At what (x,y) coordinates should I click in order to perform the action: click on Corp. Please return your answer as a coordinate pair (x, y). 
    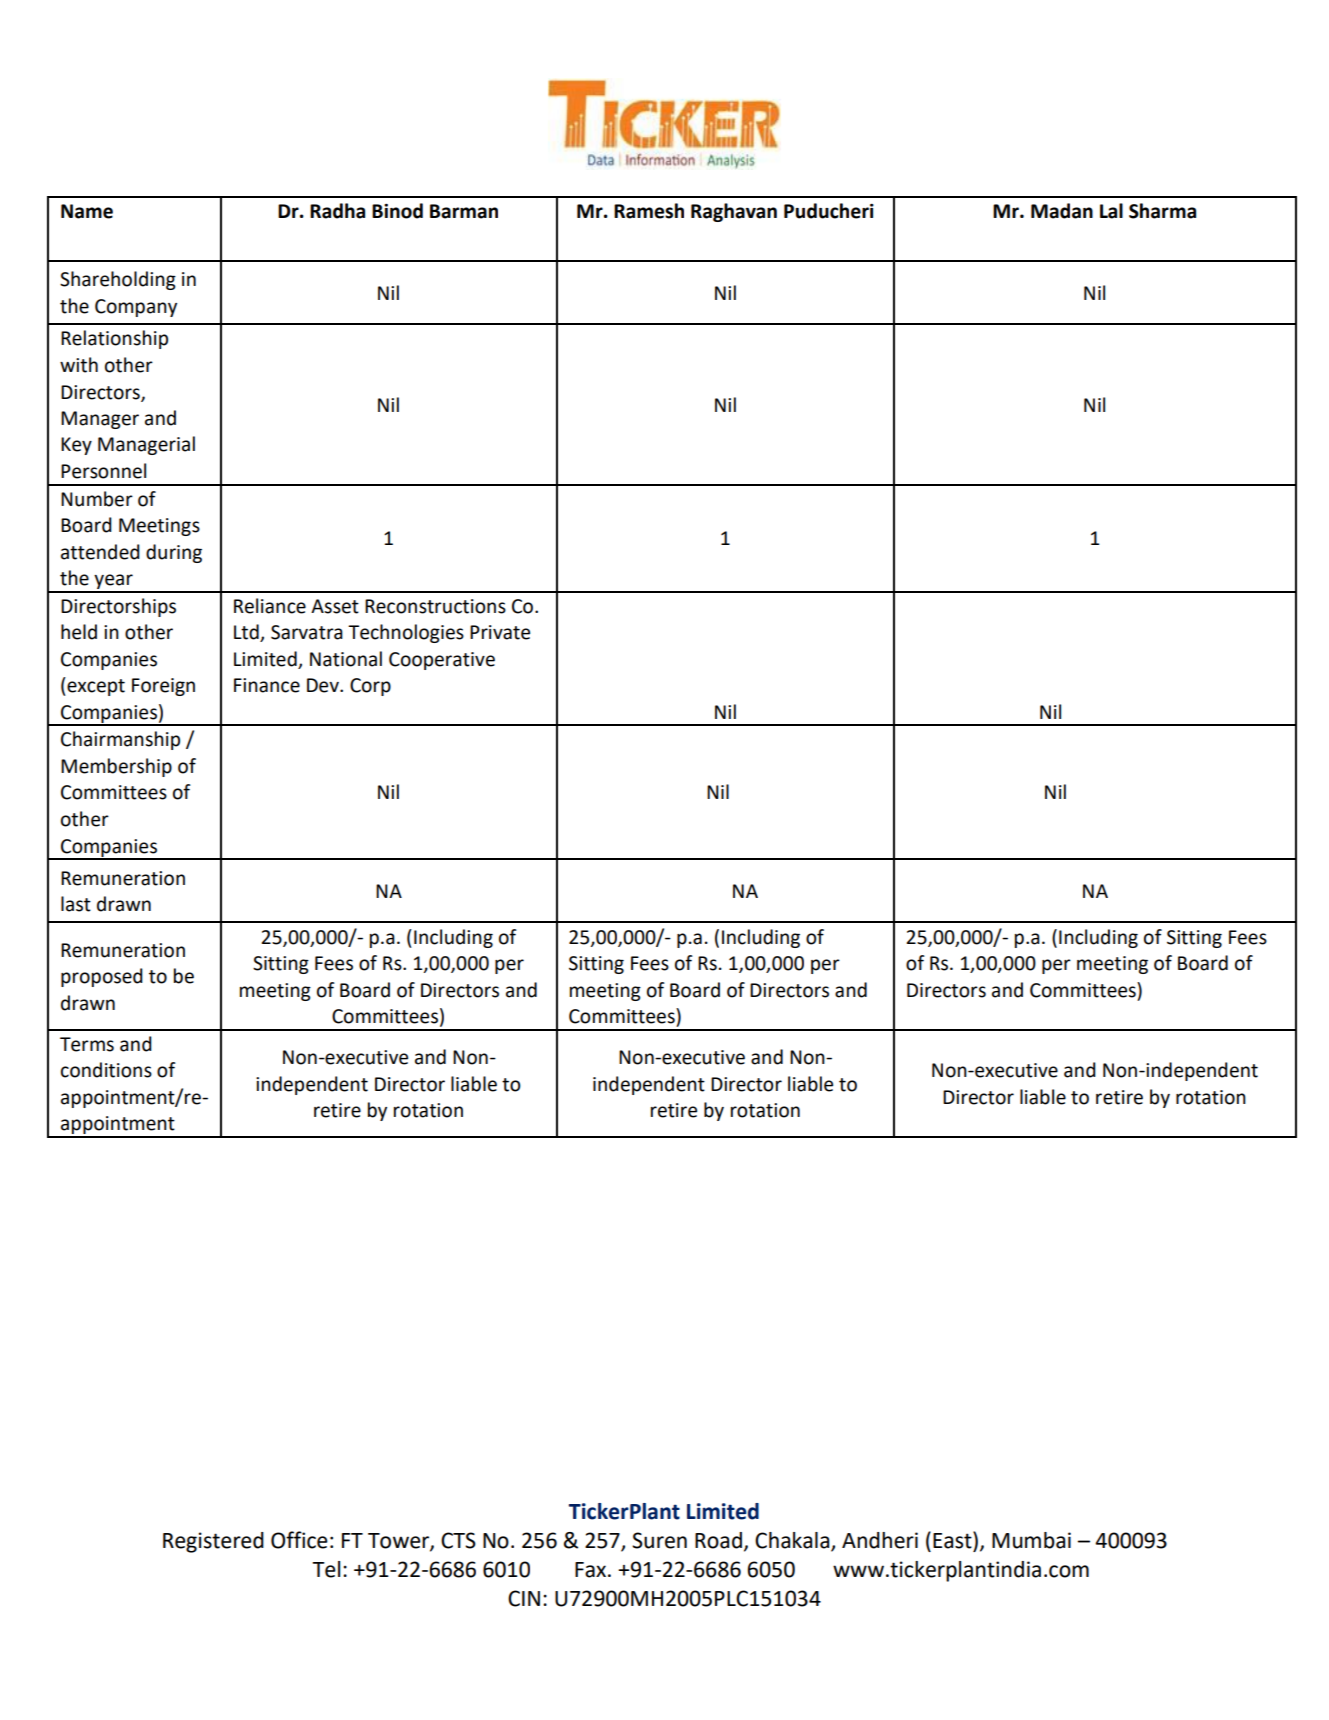
    Looking at the image, I should click on (370, 687).
